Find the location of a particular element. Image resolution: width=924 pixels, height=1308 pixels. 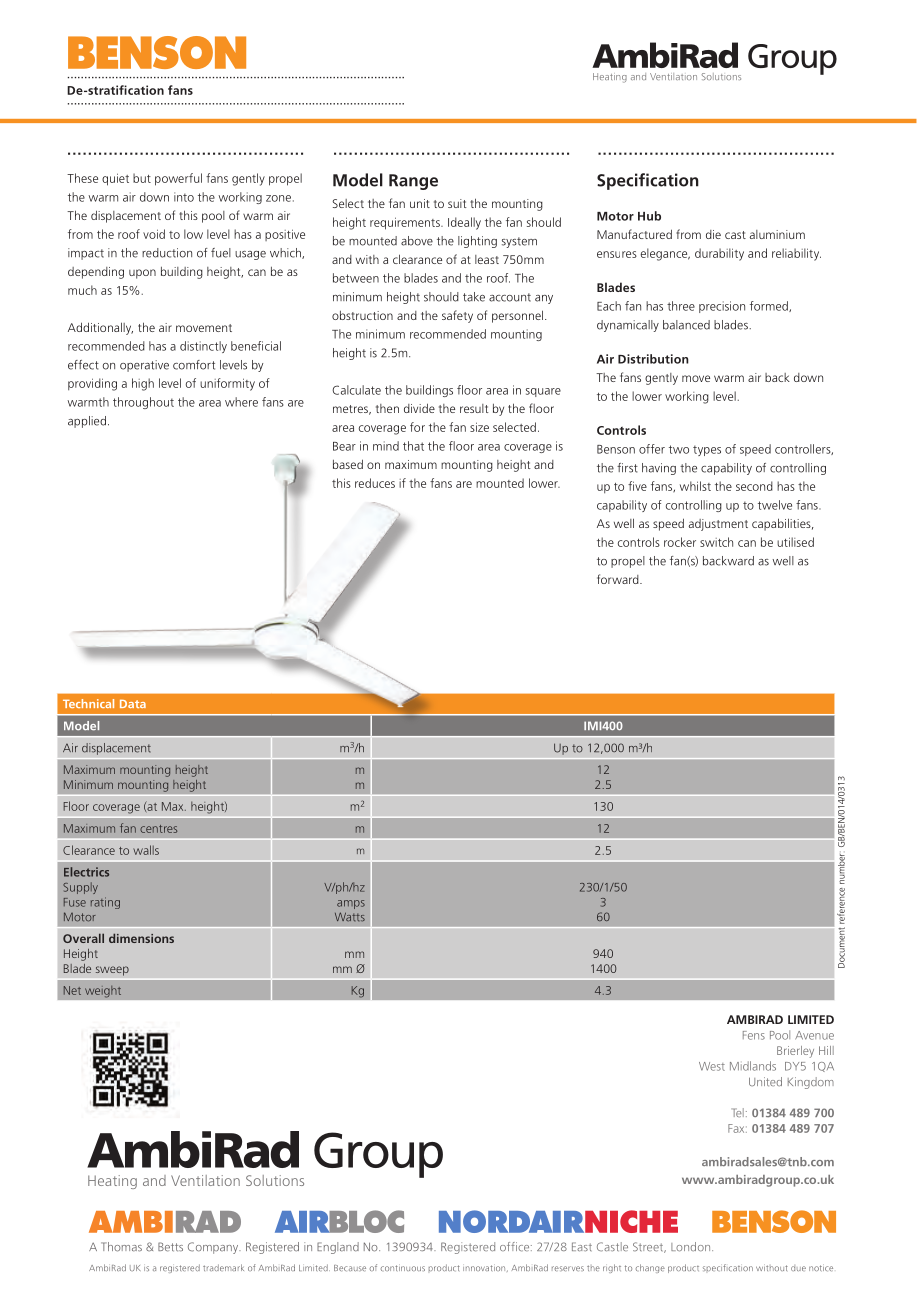

Betts is located at coordinates (170, 1247).
